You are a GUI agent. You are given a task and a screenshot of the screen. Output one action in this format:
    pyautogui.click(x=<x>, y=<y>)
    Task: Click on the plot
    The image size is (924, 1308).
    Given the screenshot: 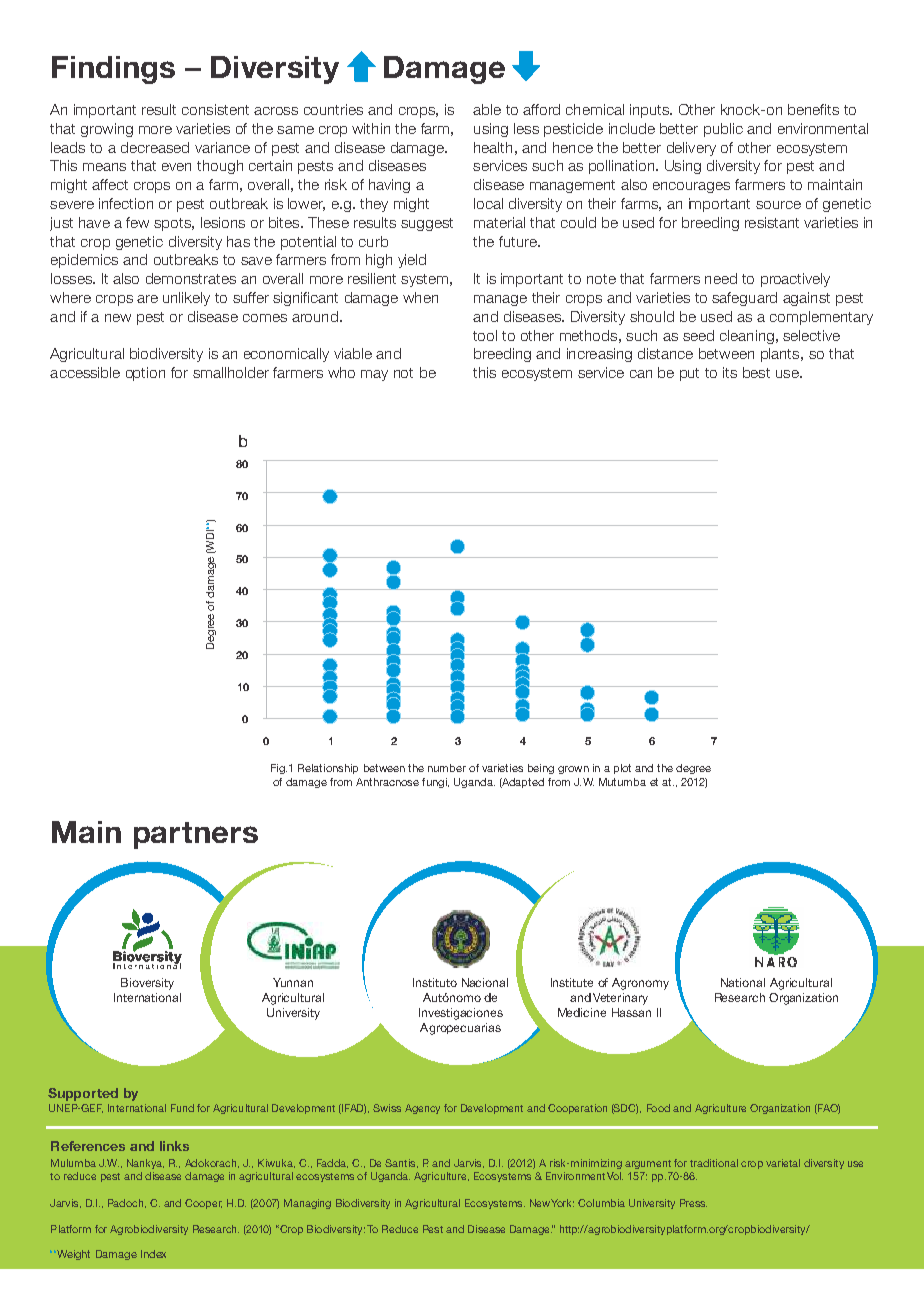 What is the action you would take?
    pyautogui.click(x=622, y=769)
